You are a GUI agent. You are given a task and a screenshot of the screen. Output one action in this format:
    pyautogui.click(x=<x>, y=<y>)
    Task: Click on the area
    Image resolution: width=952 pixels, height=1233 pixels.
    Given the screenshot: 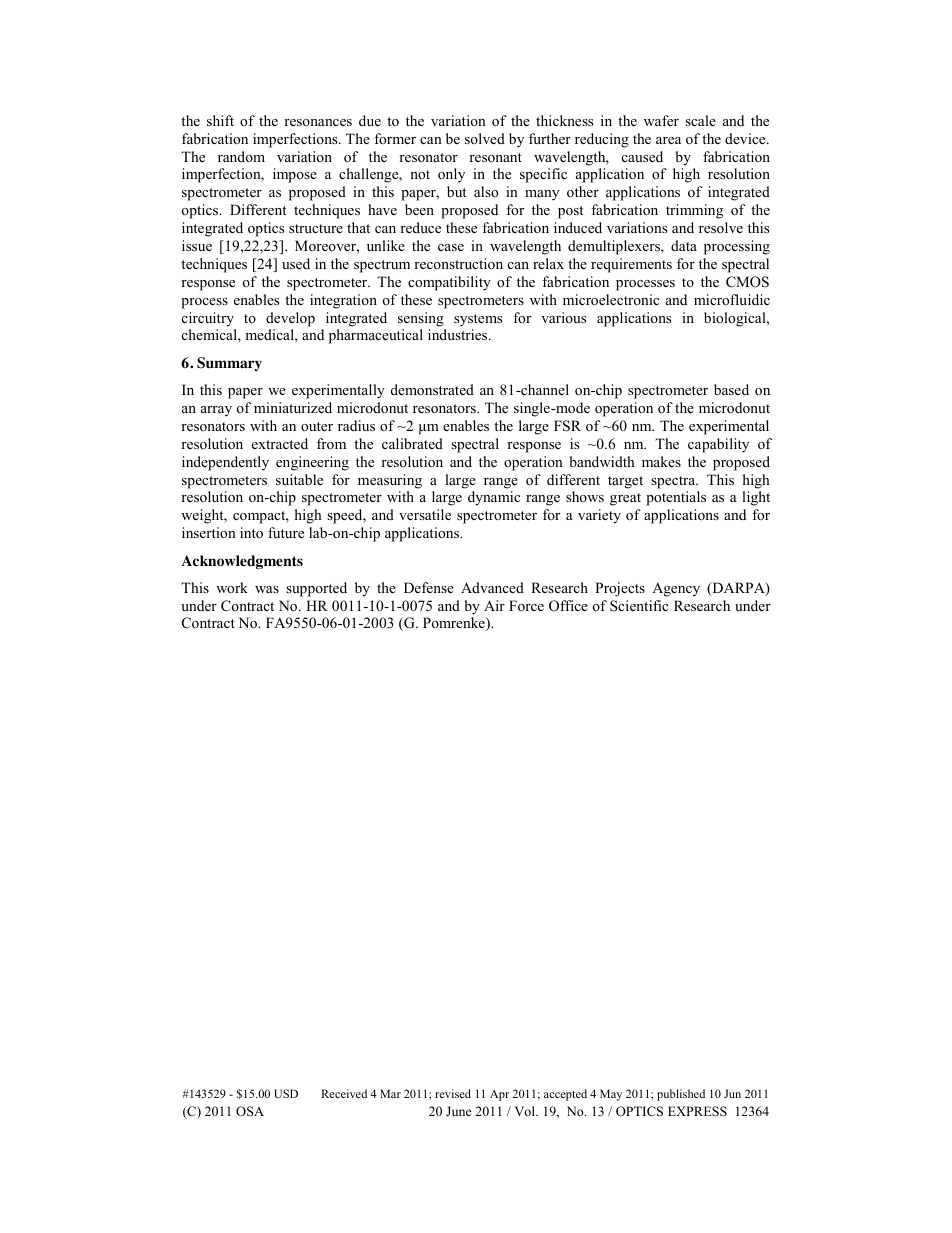 What is the action you would take?
    pyautogui.click(x=668, y=140)
